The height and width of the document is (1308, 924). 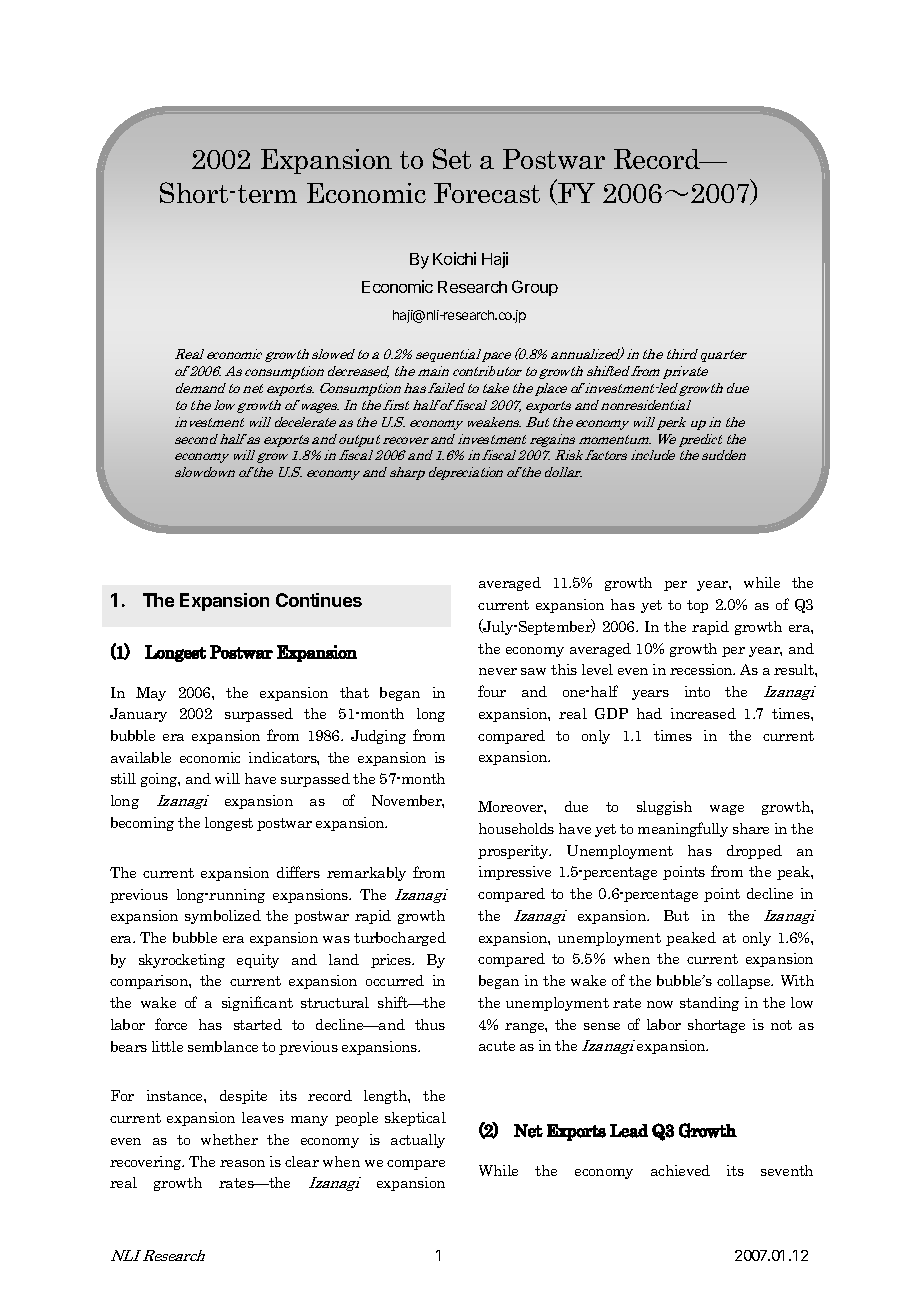 I want to click on recession, so click(x=702, y=669).
